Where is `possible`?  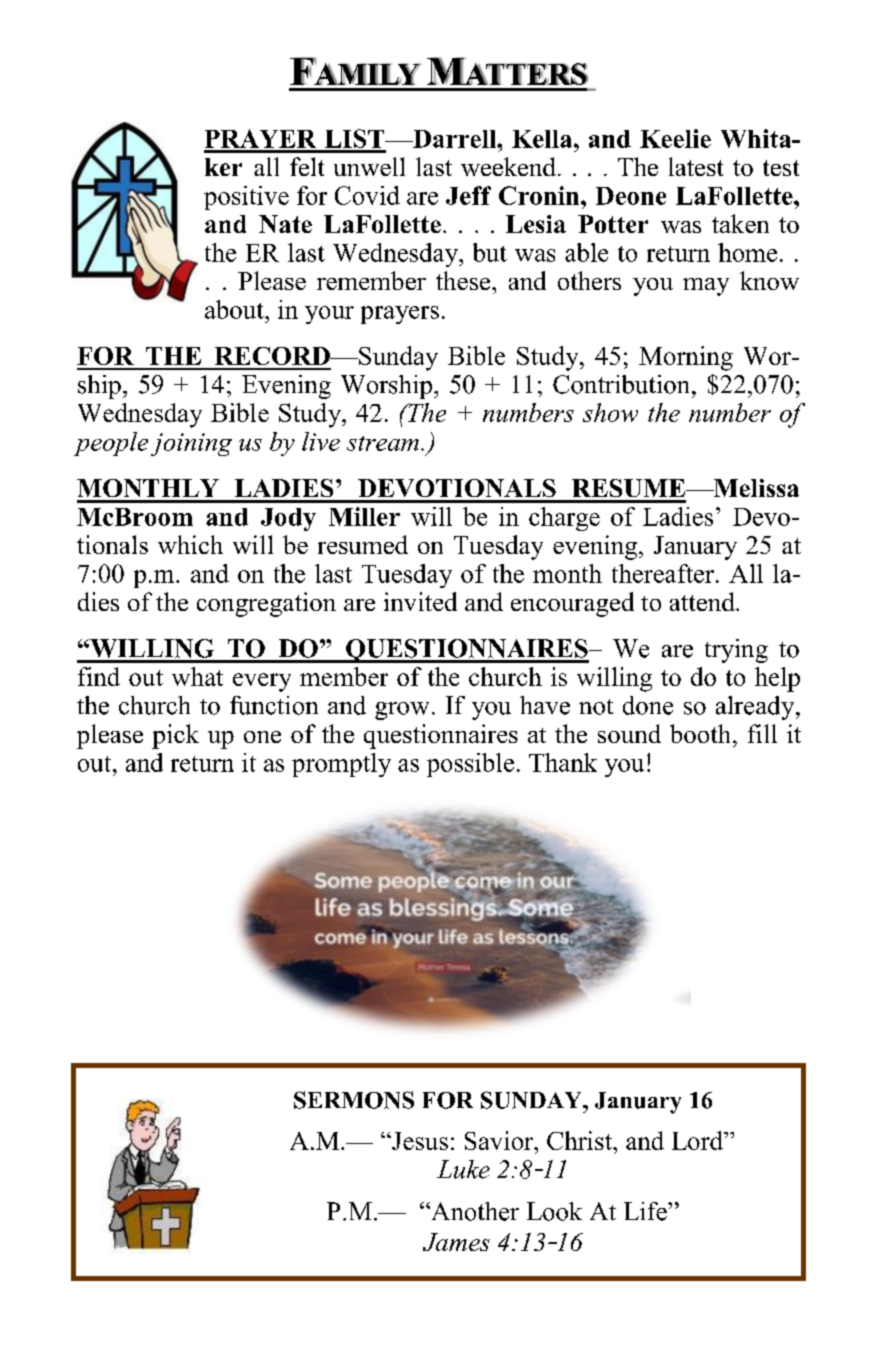
possible is located at coordinates (470, 765).
